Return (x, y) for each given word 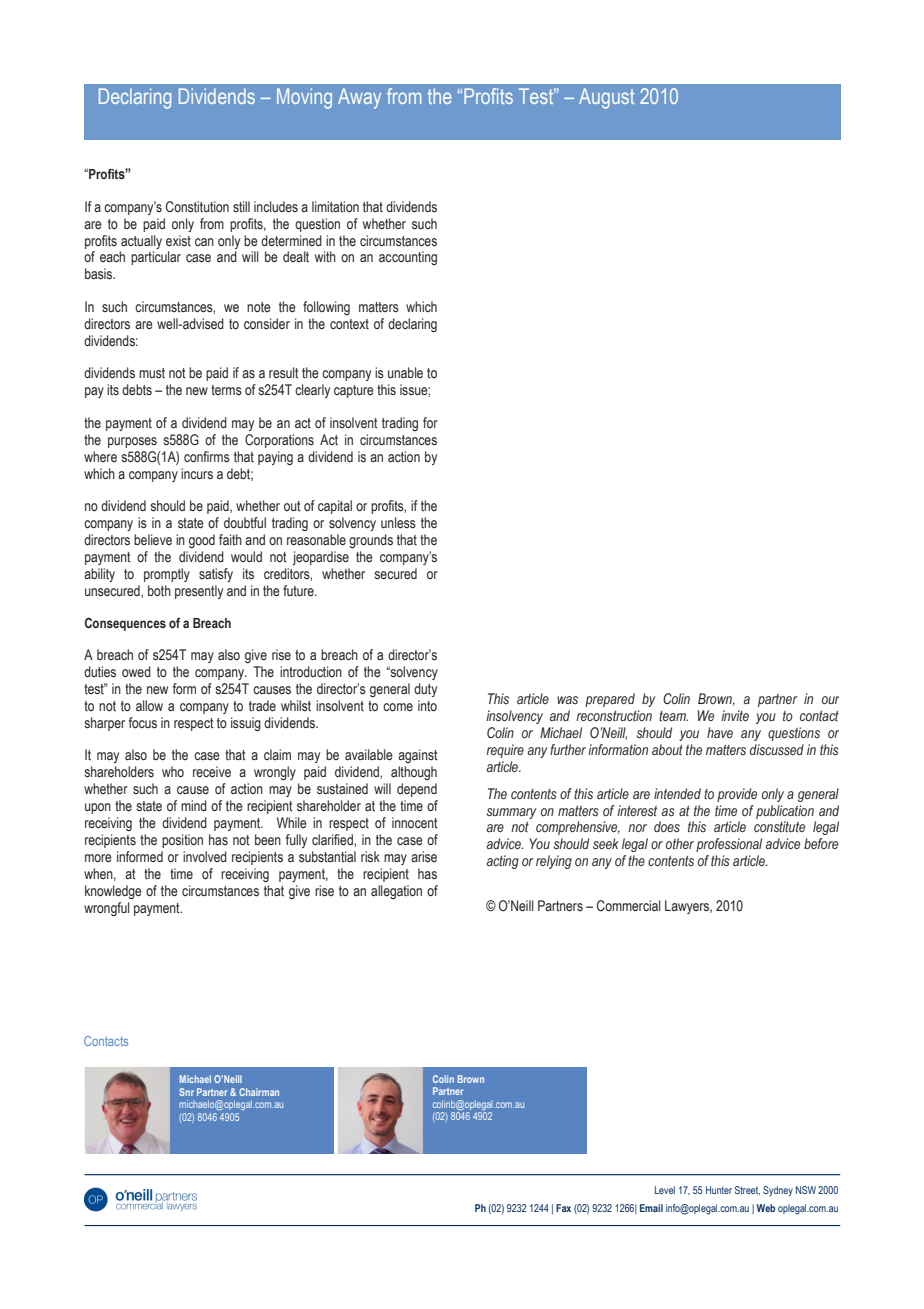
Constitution (197, 207)
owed (136, 671)
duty (425, 690)
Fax (563, 1208)
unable (405, 372)
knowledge (113, 892)
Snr (186, 1092)
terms (226, 390)
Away (359, 98)
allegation (396, 892)
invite (735, 715)
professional (729, 845)
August (606, 98)
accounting (408, 258)
